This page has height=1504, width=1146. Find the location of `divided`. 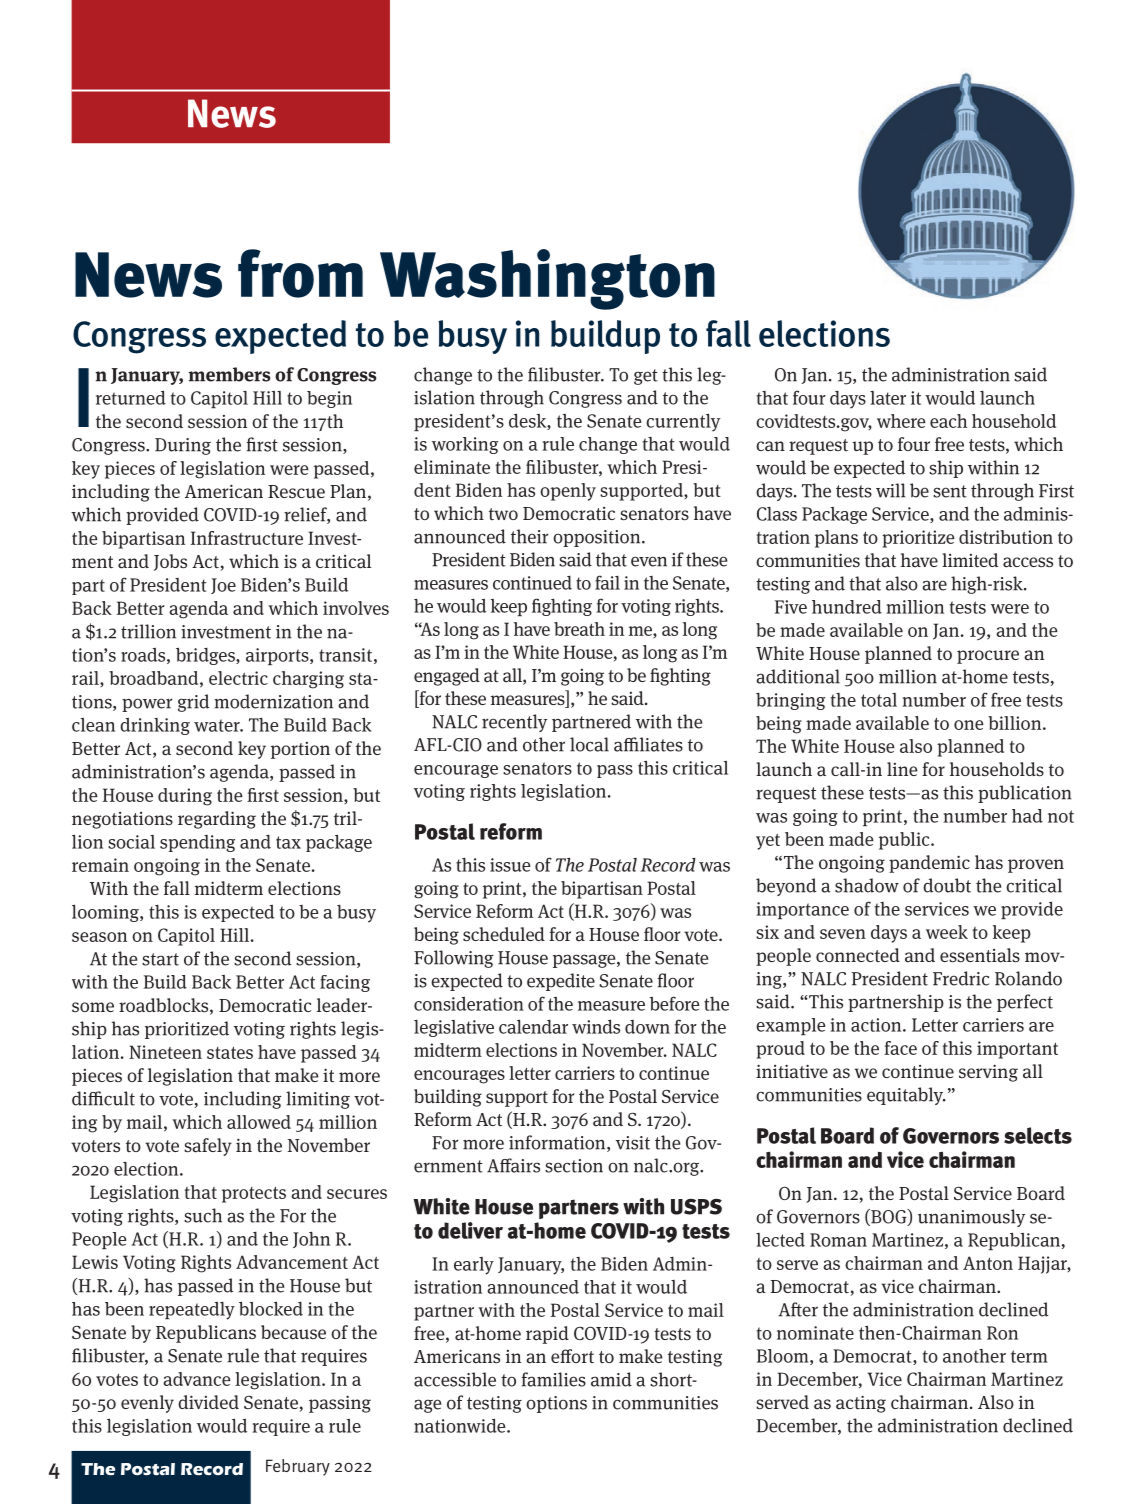

divided is located at coordinates (208, 1402).
